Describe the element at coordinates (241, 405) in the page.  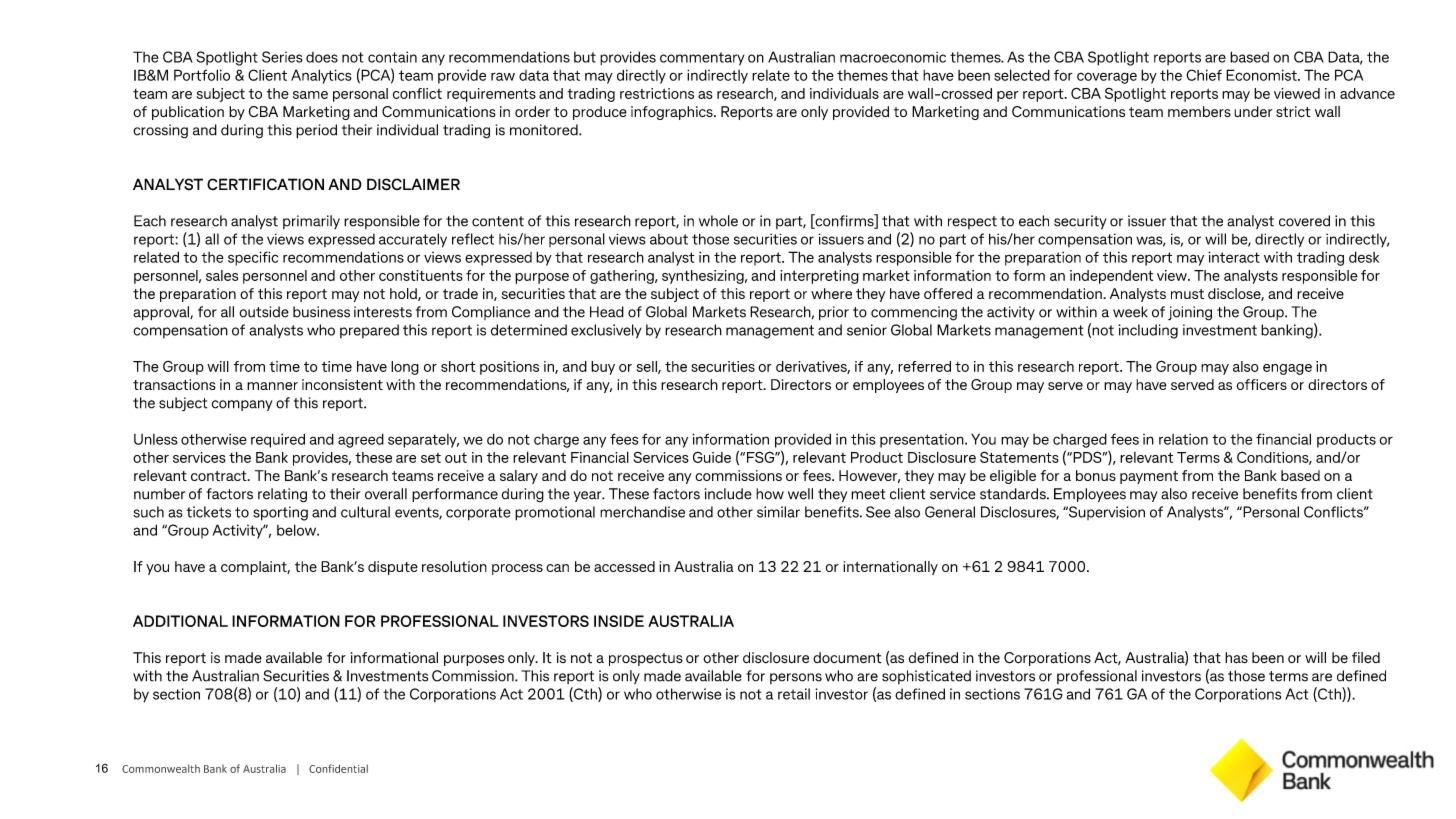
I see `company` at that location.
